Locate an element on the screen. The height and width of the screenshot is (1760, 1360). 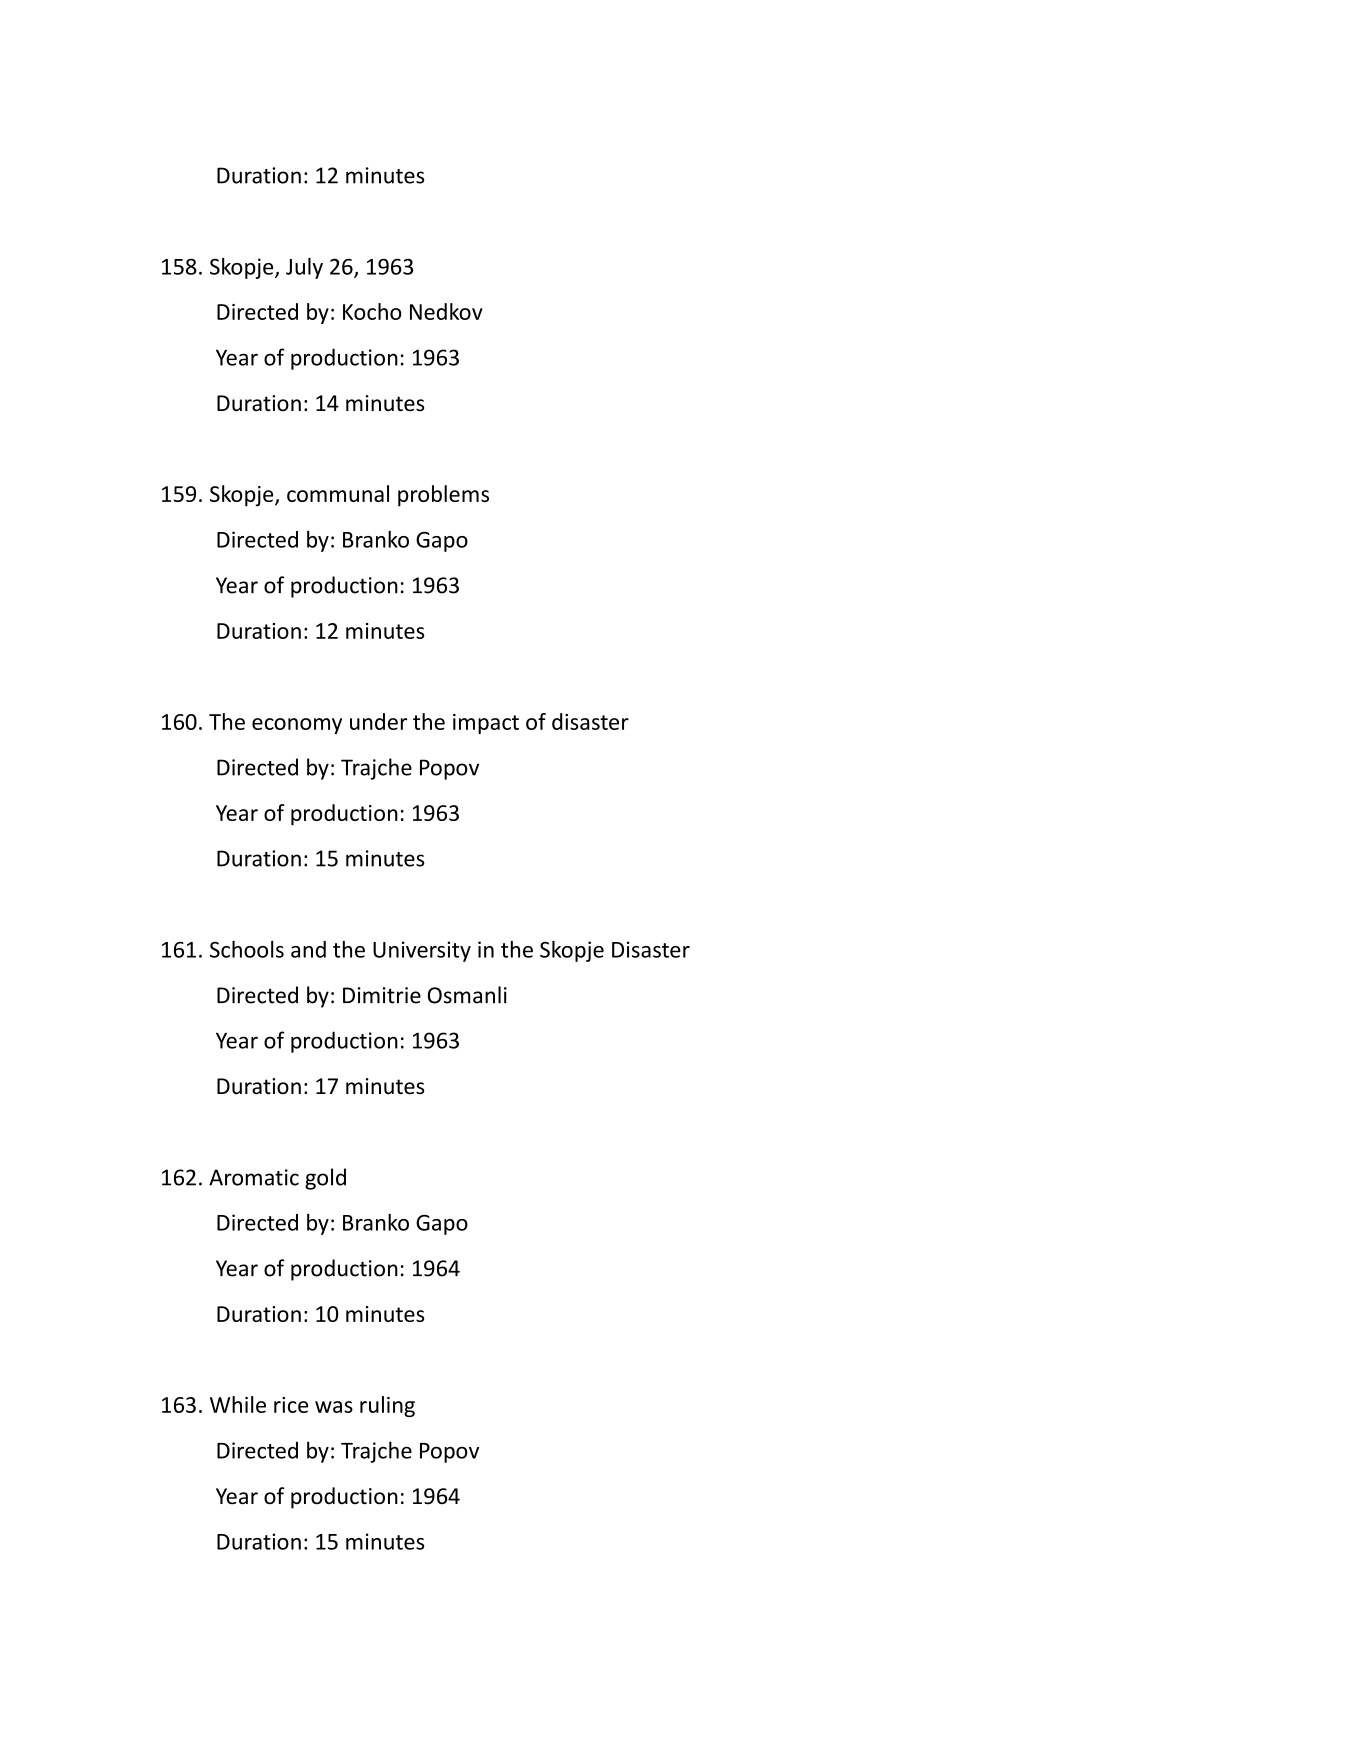
under is located at coordinates (378, 721).
